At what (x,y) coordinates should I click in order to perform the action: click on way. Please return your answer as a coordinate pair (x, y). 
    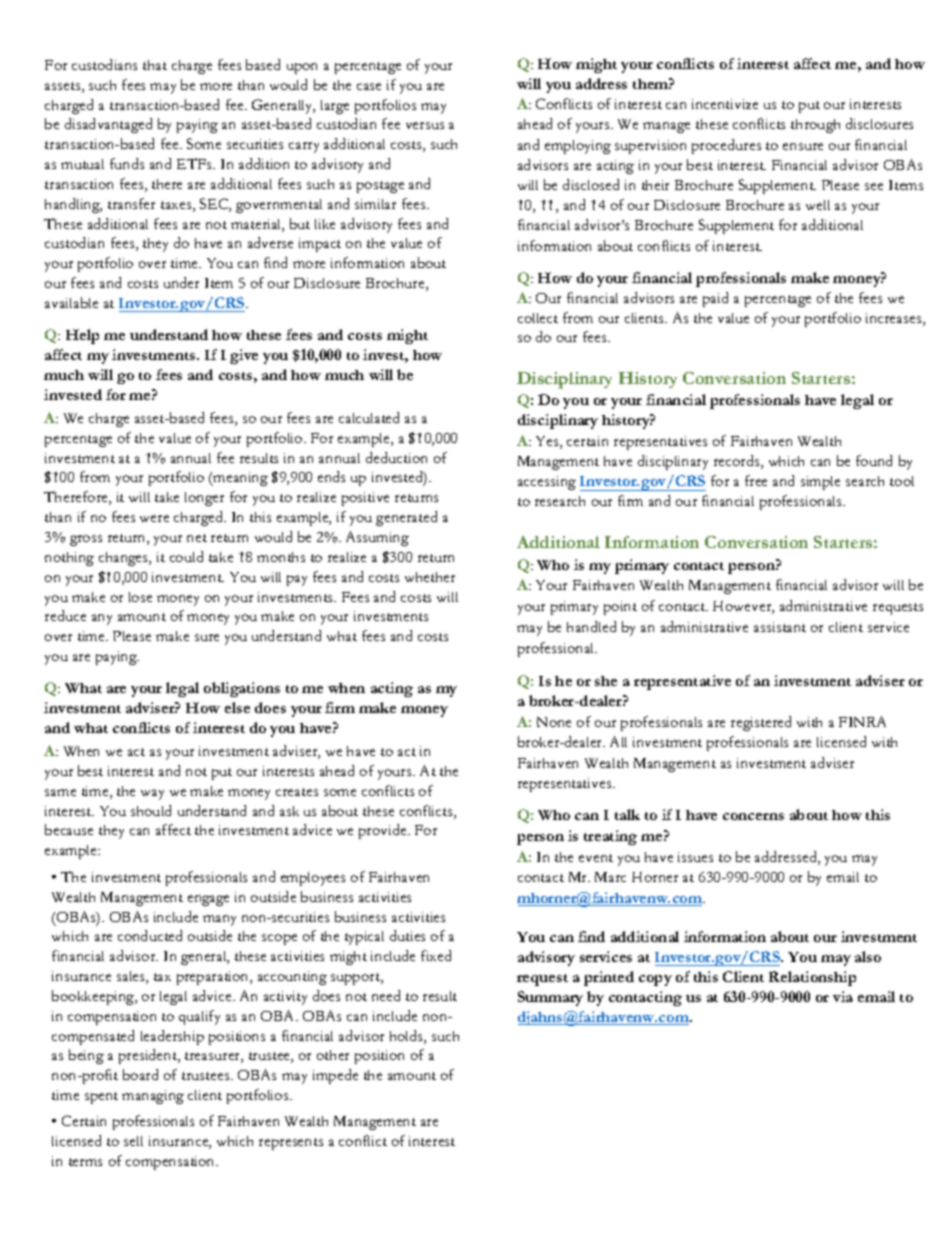
    Looking at the image, I should click on (152, 794).
